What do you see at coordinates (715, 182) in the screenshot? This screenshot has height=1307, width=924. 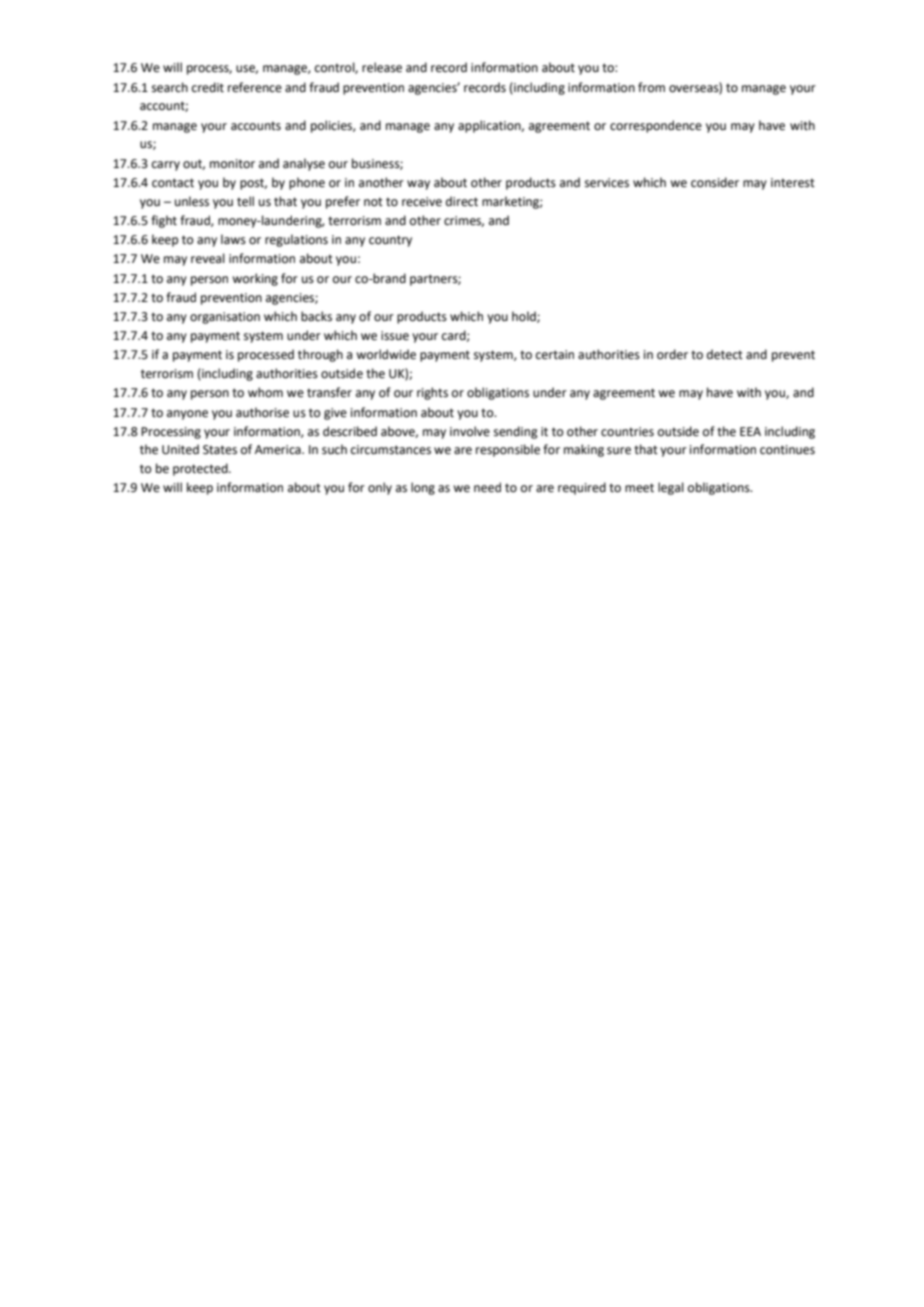 I see `consider` at bounding box center [715, 182].
